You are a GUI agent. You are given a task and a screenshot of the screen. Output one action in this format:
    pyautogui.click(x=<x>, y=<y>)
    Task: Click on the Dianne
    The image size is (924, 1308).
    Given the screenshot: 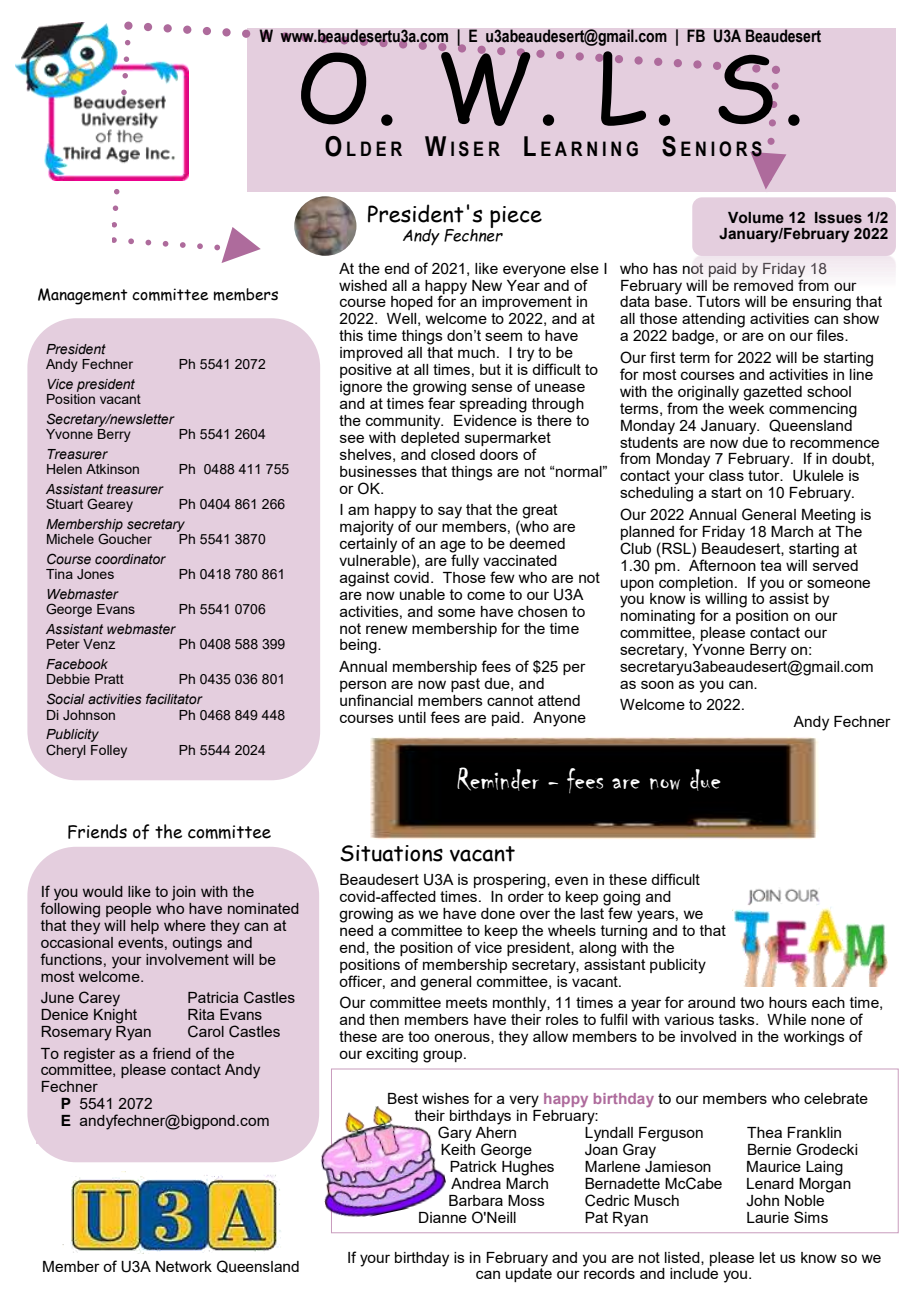 What is the action you would take?
    pyautogui.click(x=443, y=1217)
